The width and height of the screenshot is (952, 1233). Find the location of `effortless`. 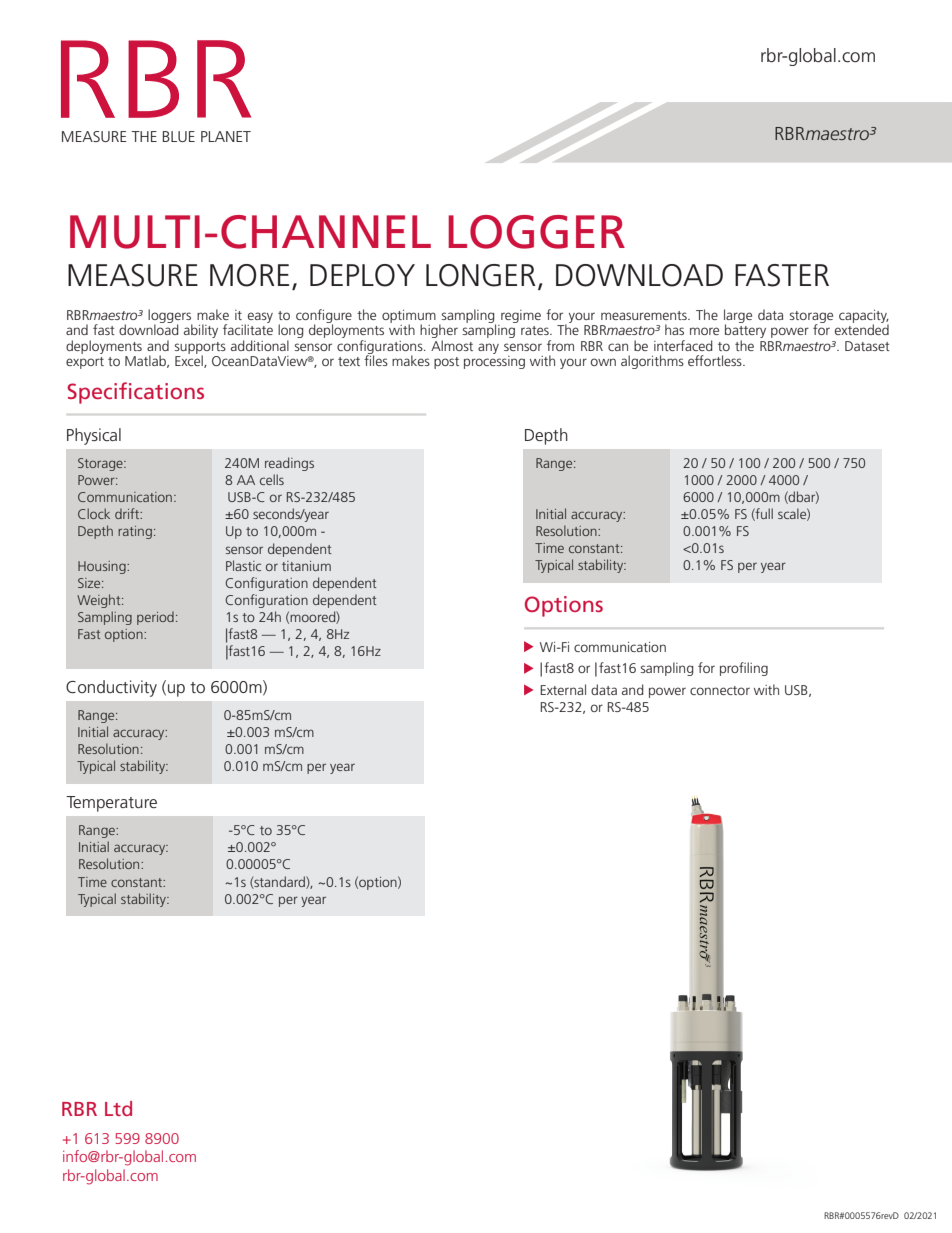

effortless is located at coordinates (716, 360).
